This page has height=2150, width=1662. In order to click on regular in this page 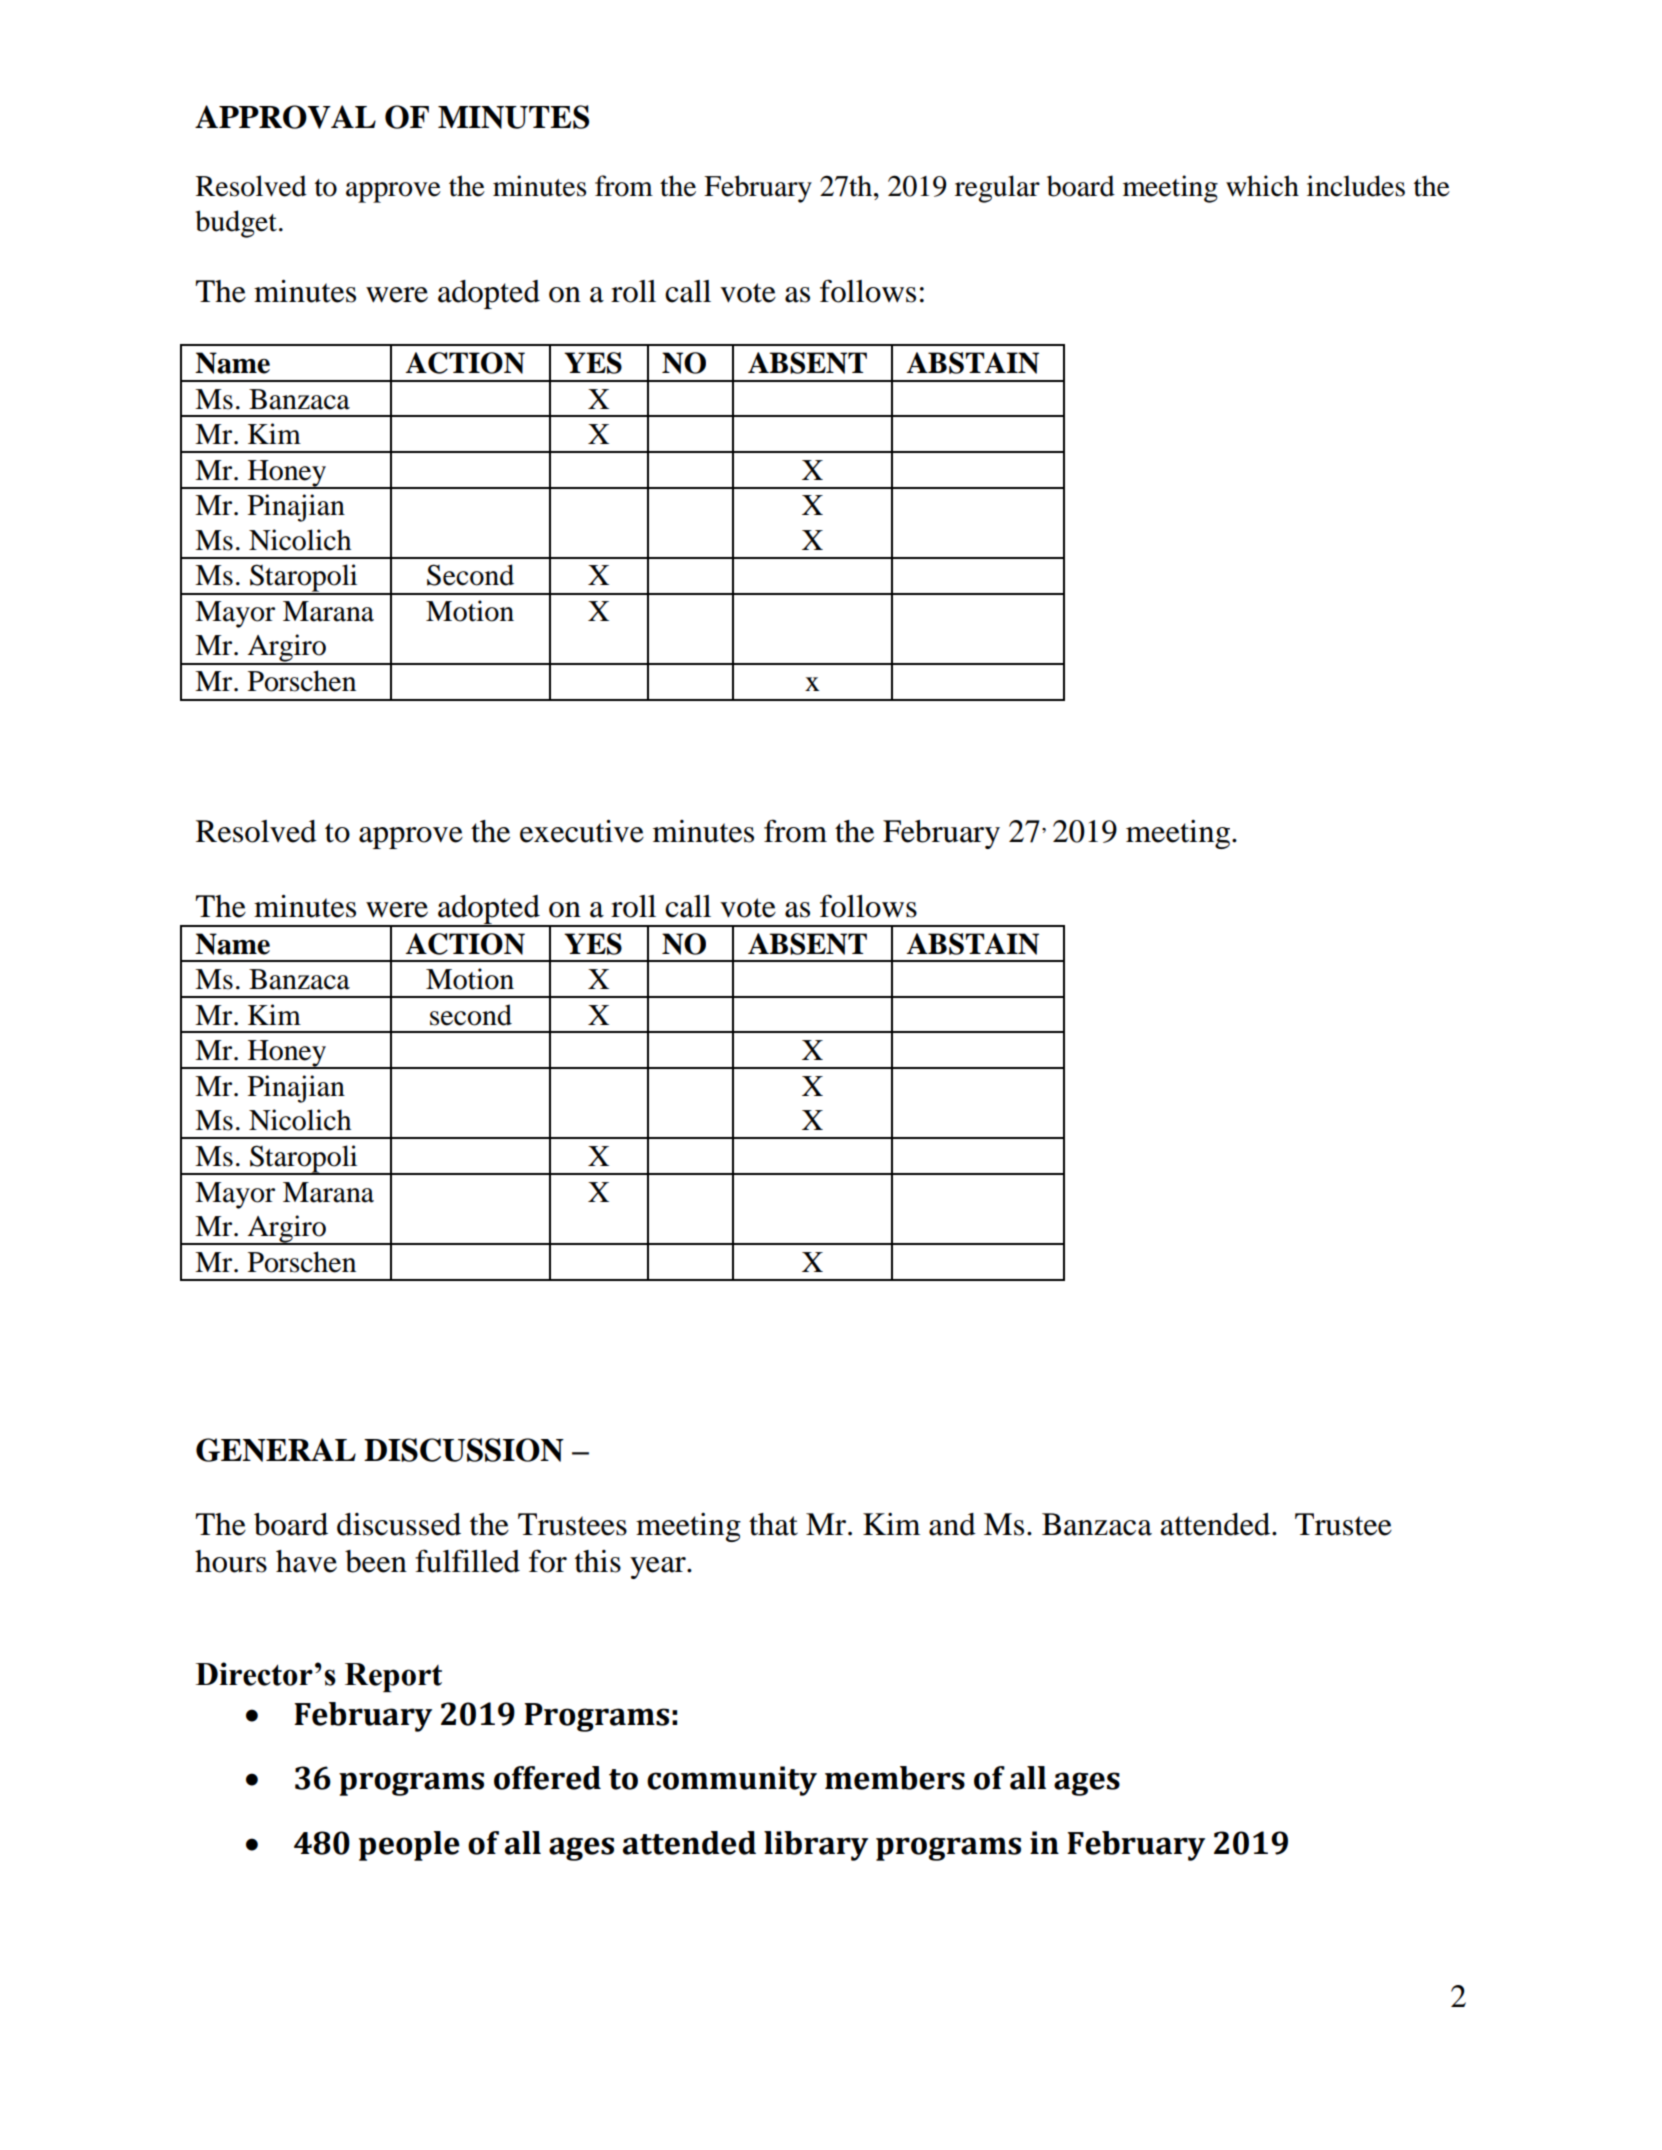, I will do `click(997, 189)`.
